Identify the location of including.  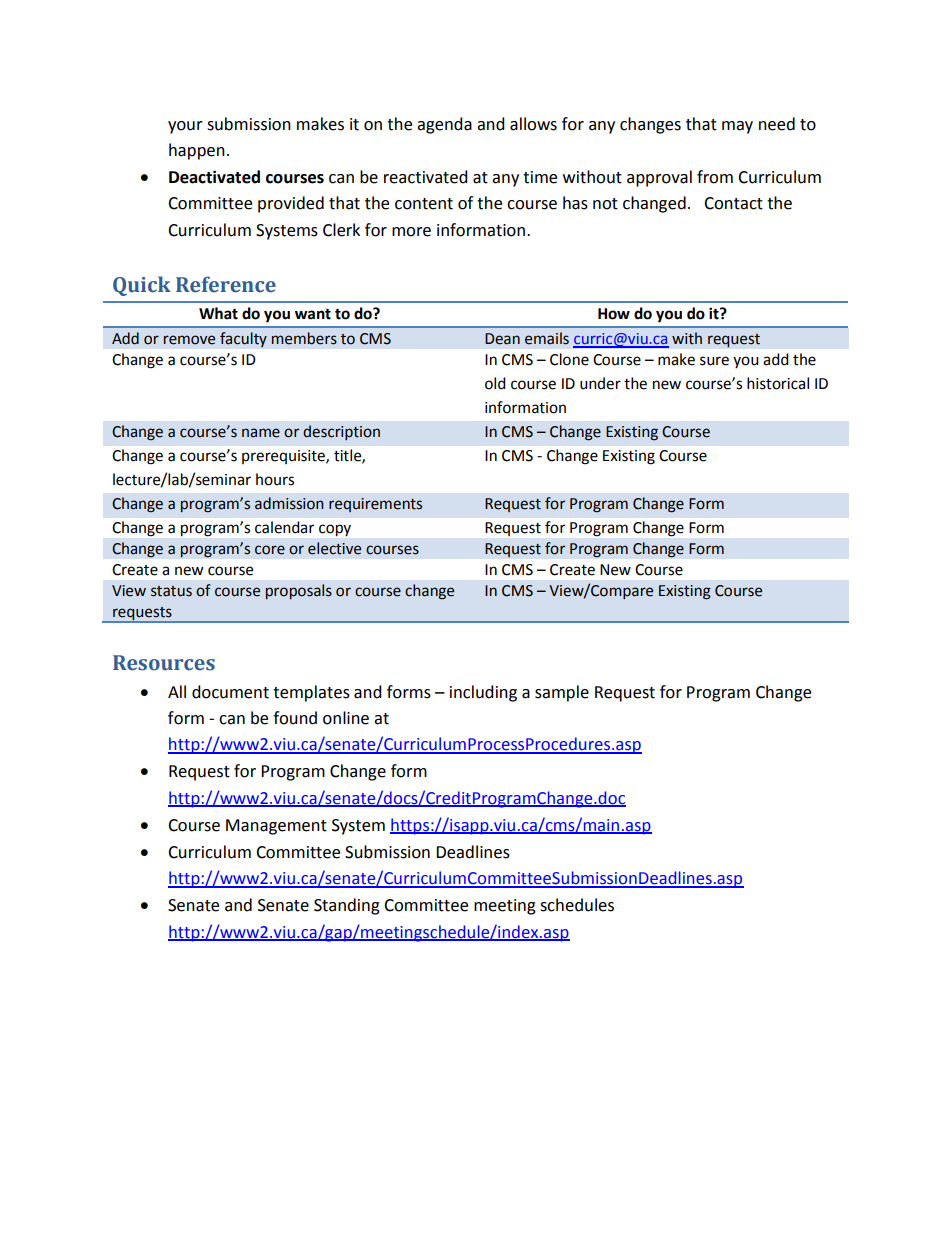
(483, 693).
